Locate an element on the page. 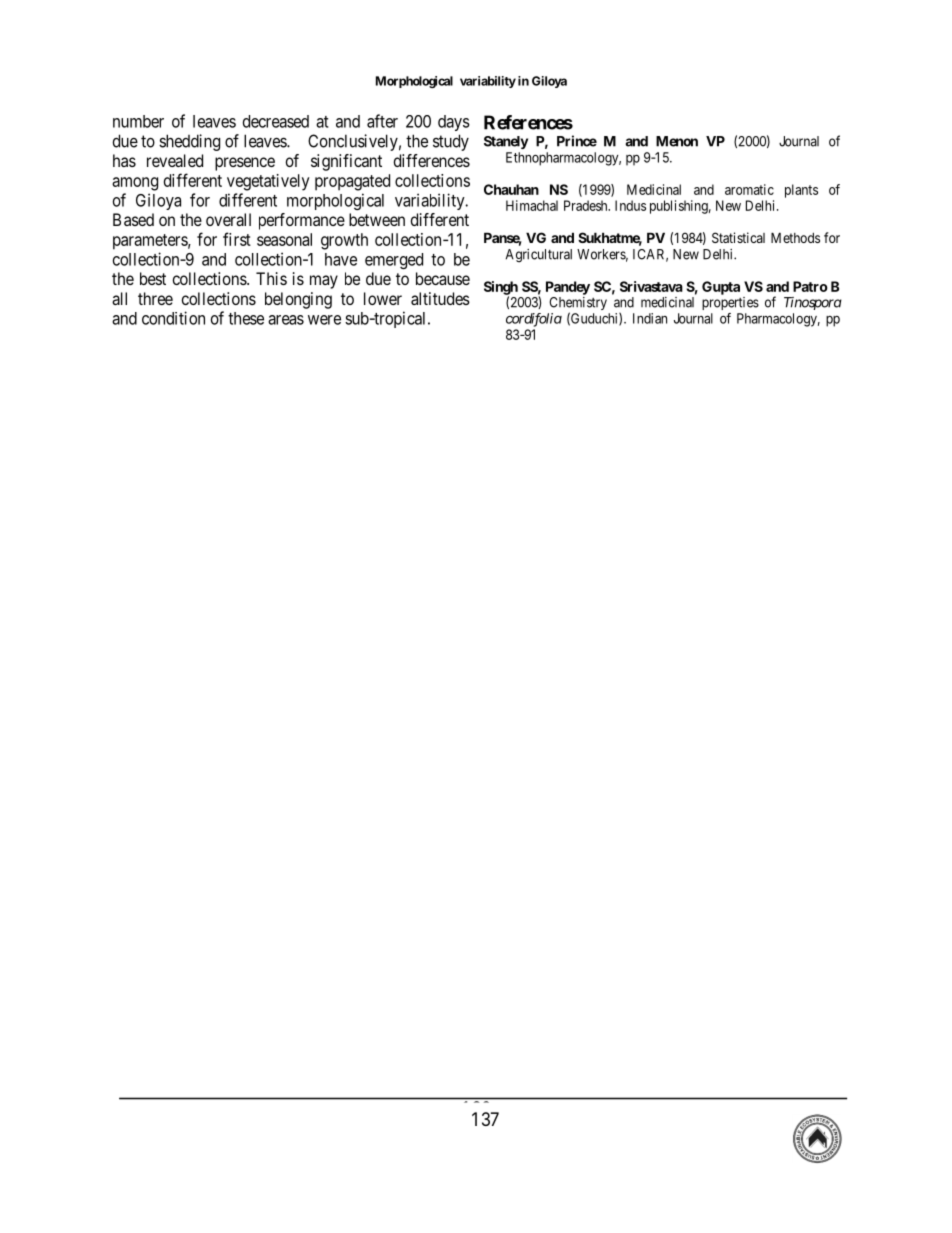  Statistical is located at coordinates (738, 237).
